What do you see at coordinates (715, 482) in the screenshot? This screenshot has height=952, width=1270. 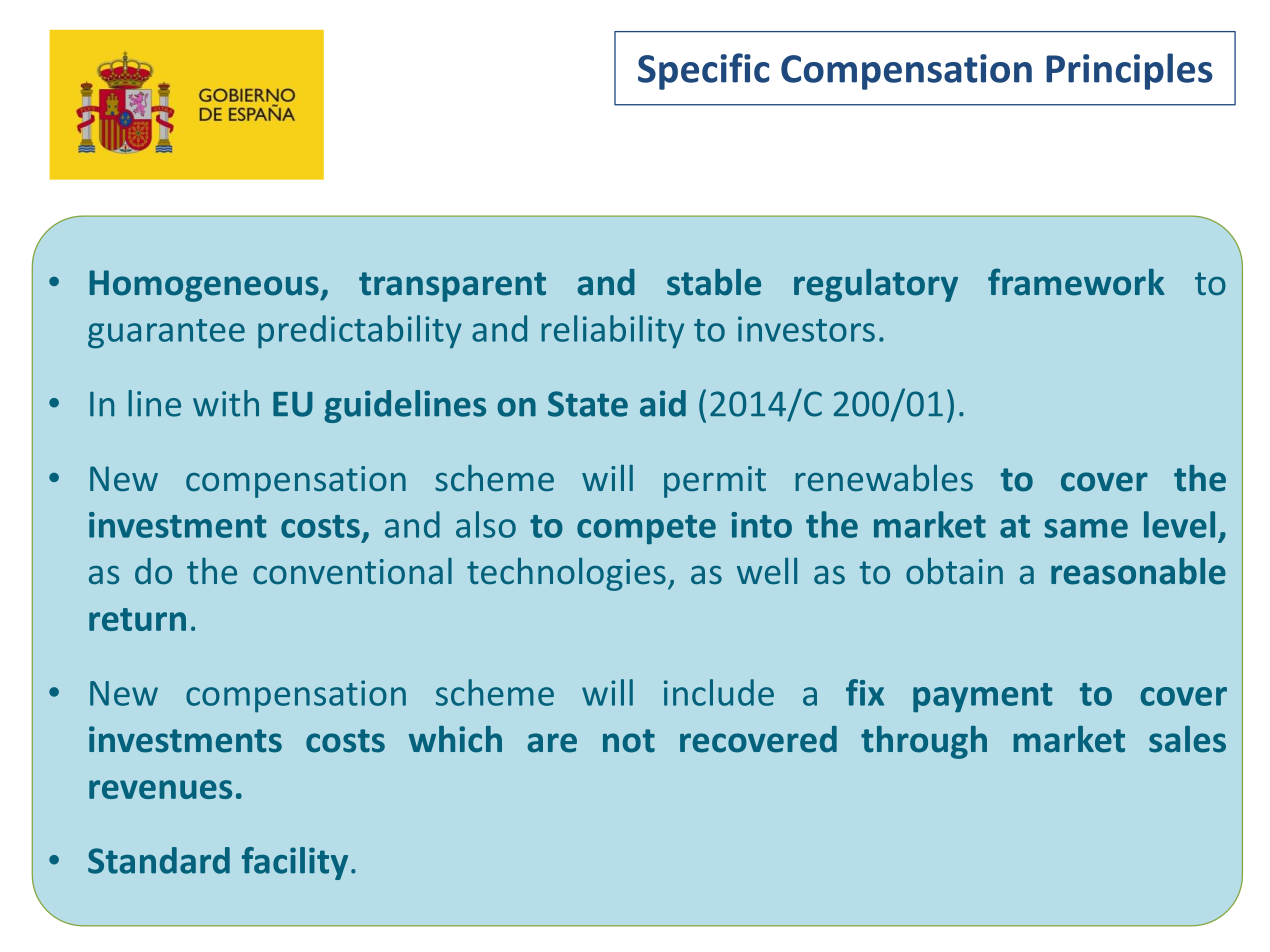 I see `permit` at bounding box center [715, 482].
